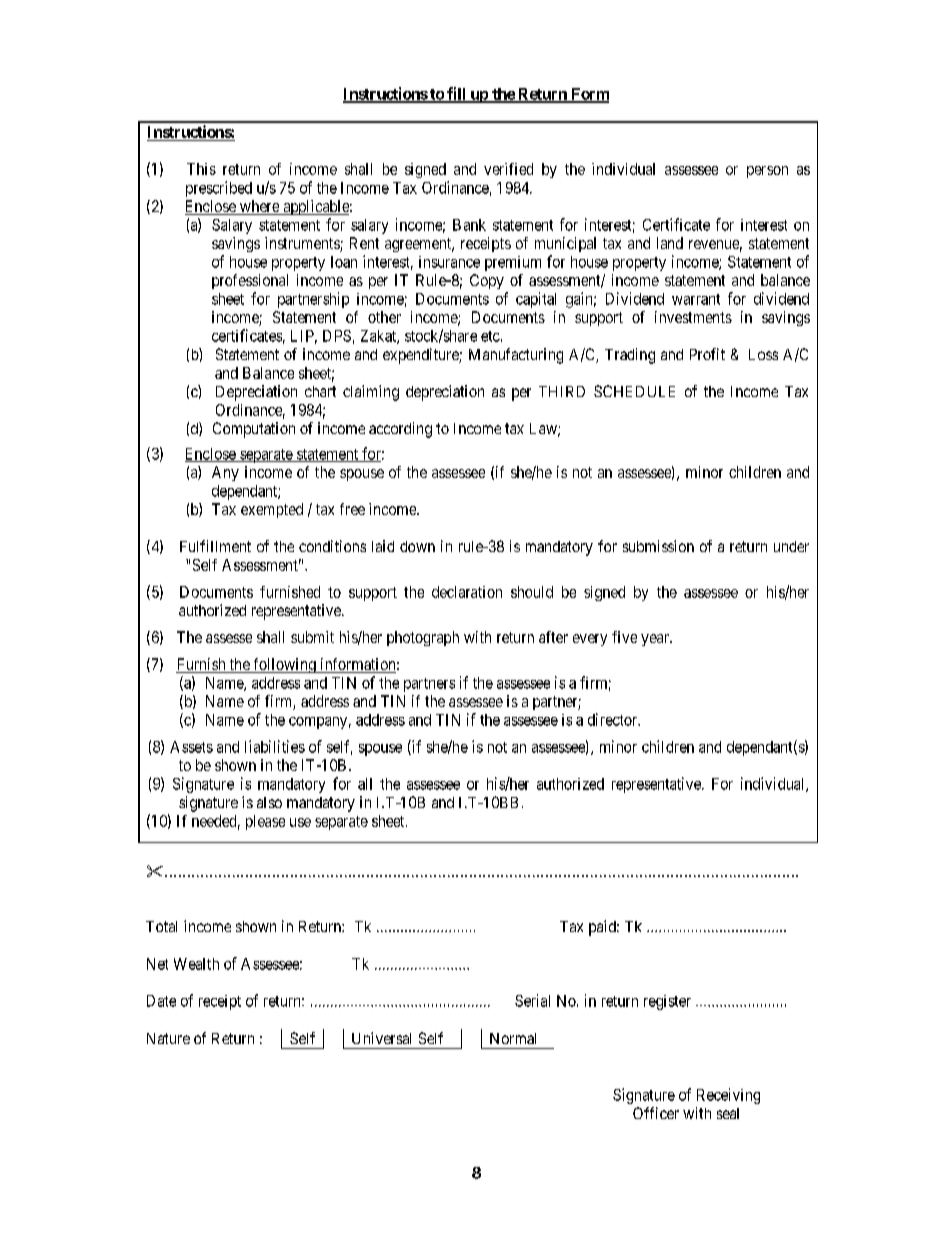 This screenshot has height=1233, width=952. I want to click on person, so click(767, 172).
